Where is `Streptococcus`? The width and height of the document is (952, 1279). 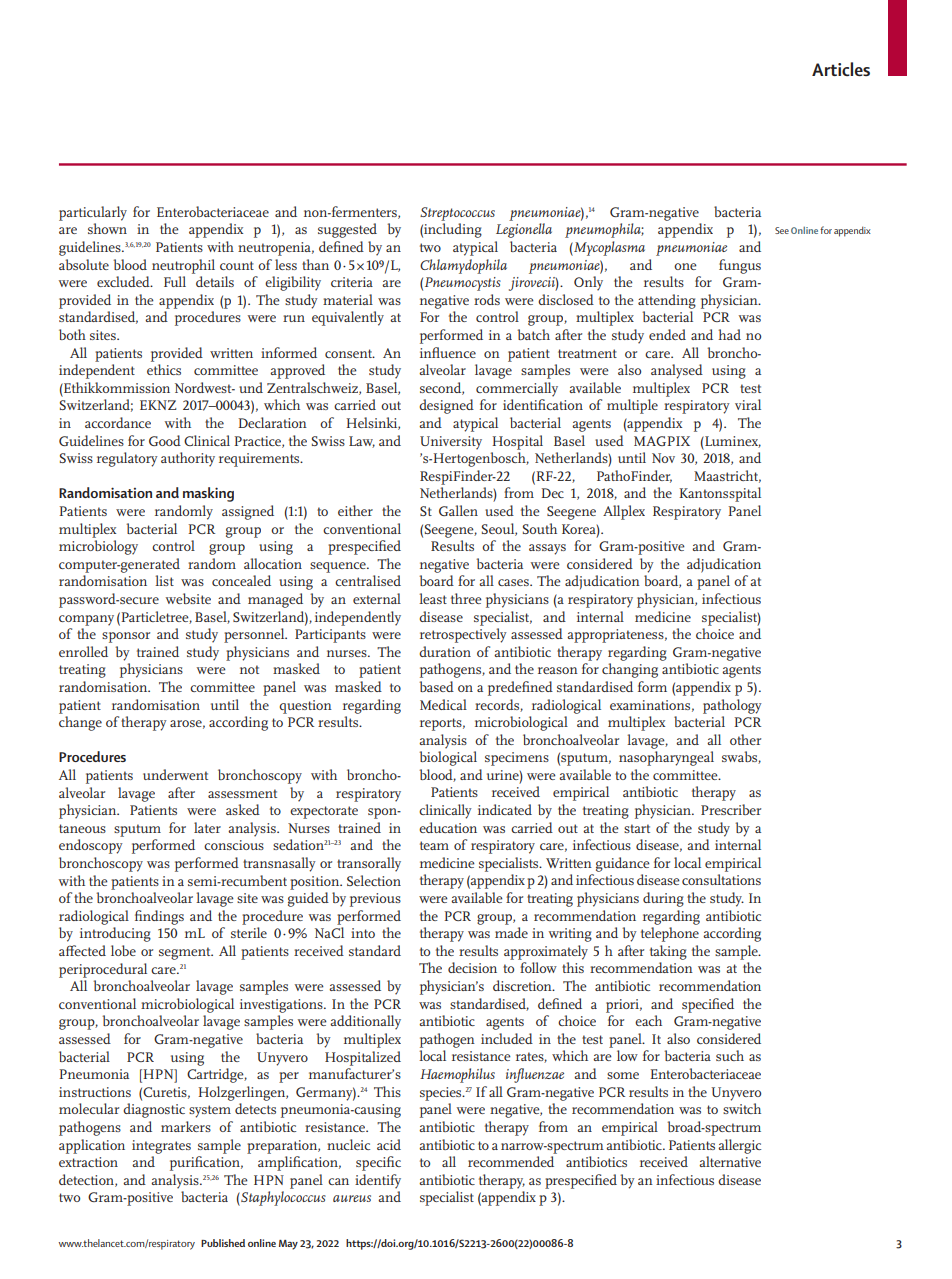 Streptococcus is located at coordinates (457, 214).
